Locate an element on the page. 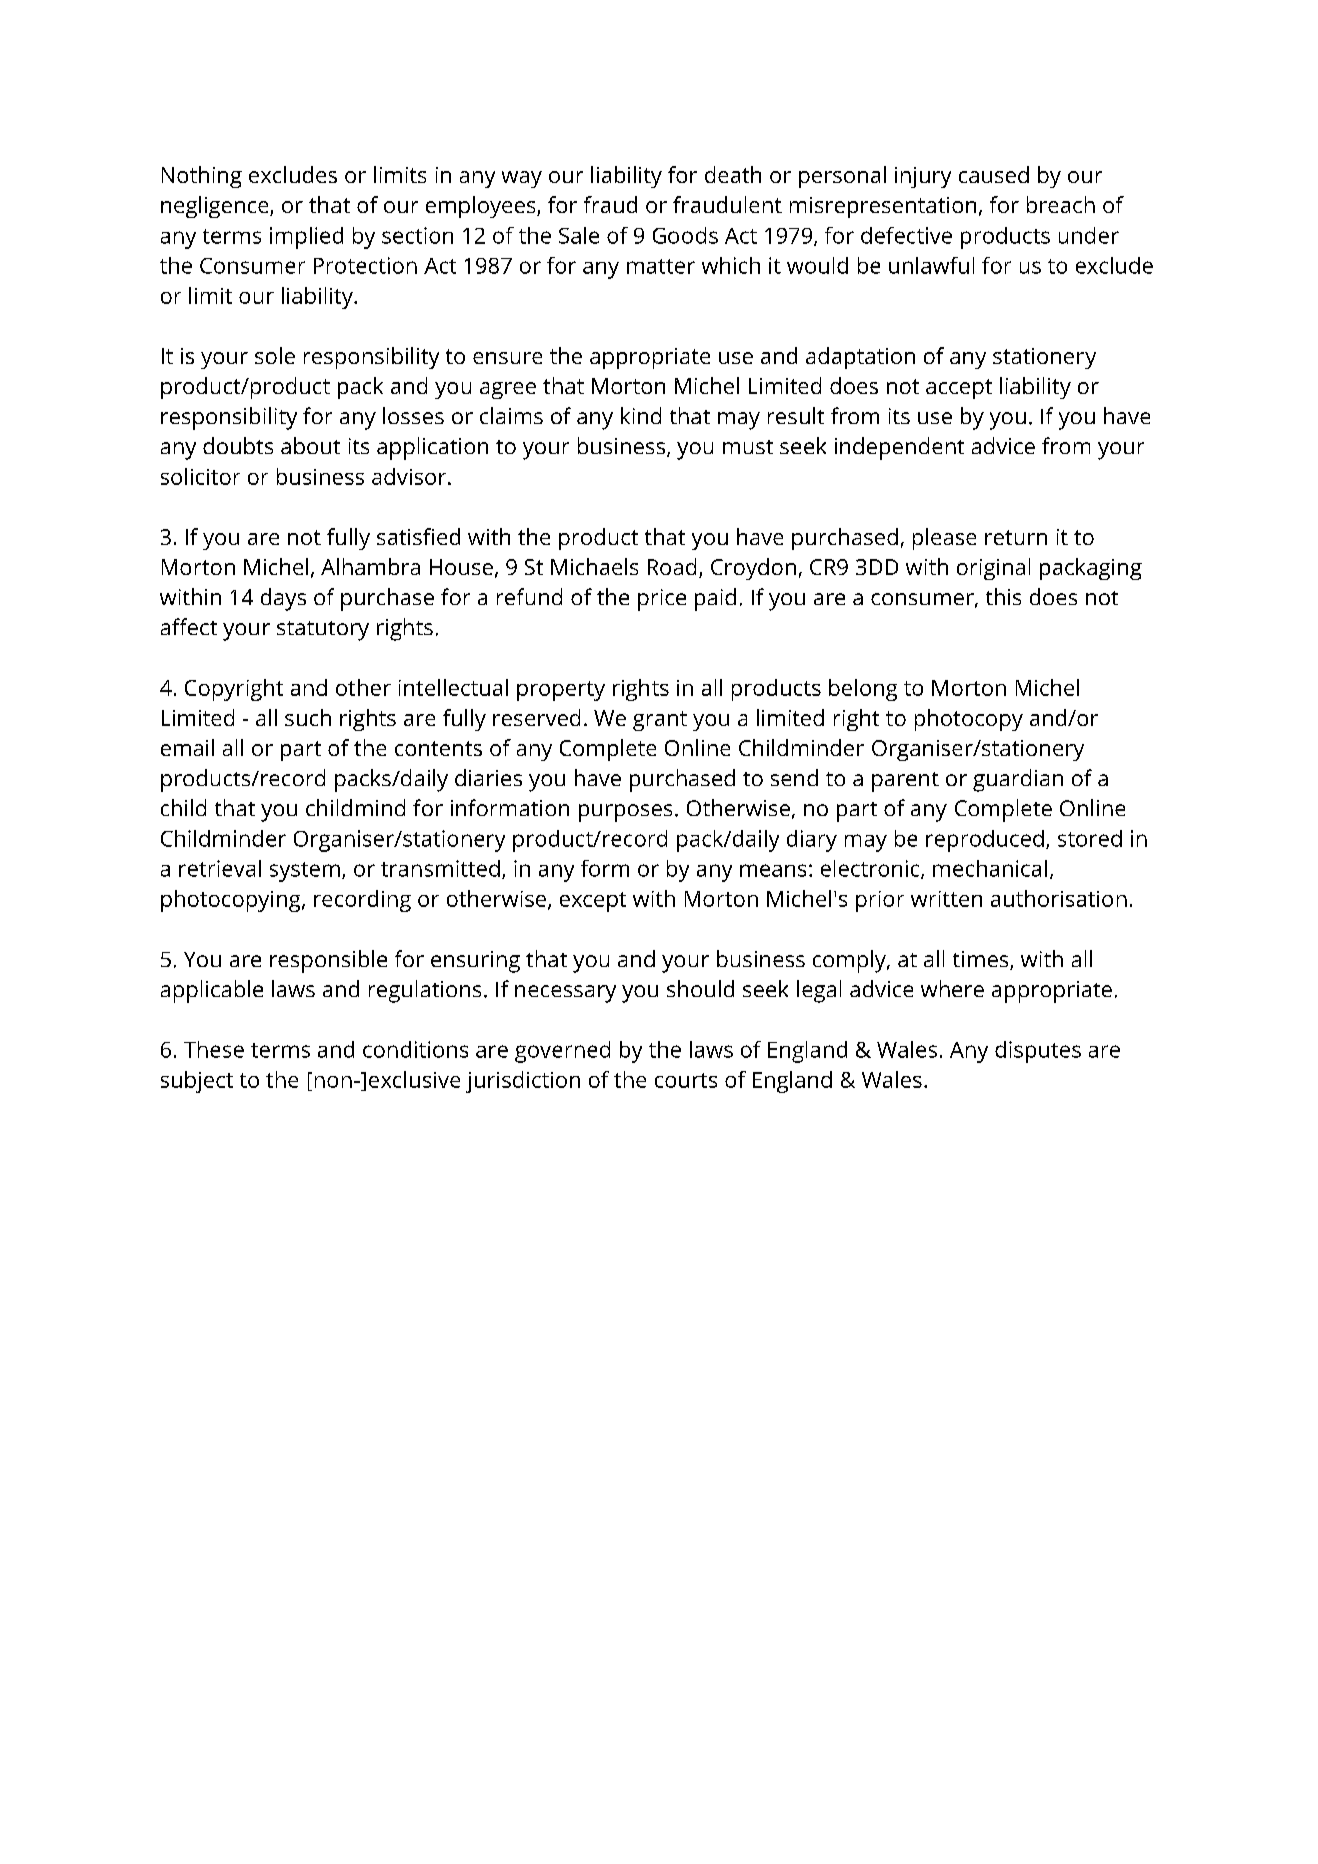 The image size is (1318, 1864). kind is located at coordinates (641, 415).
